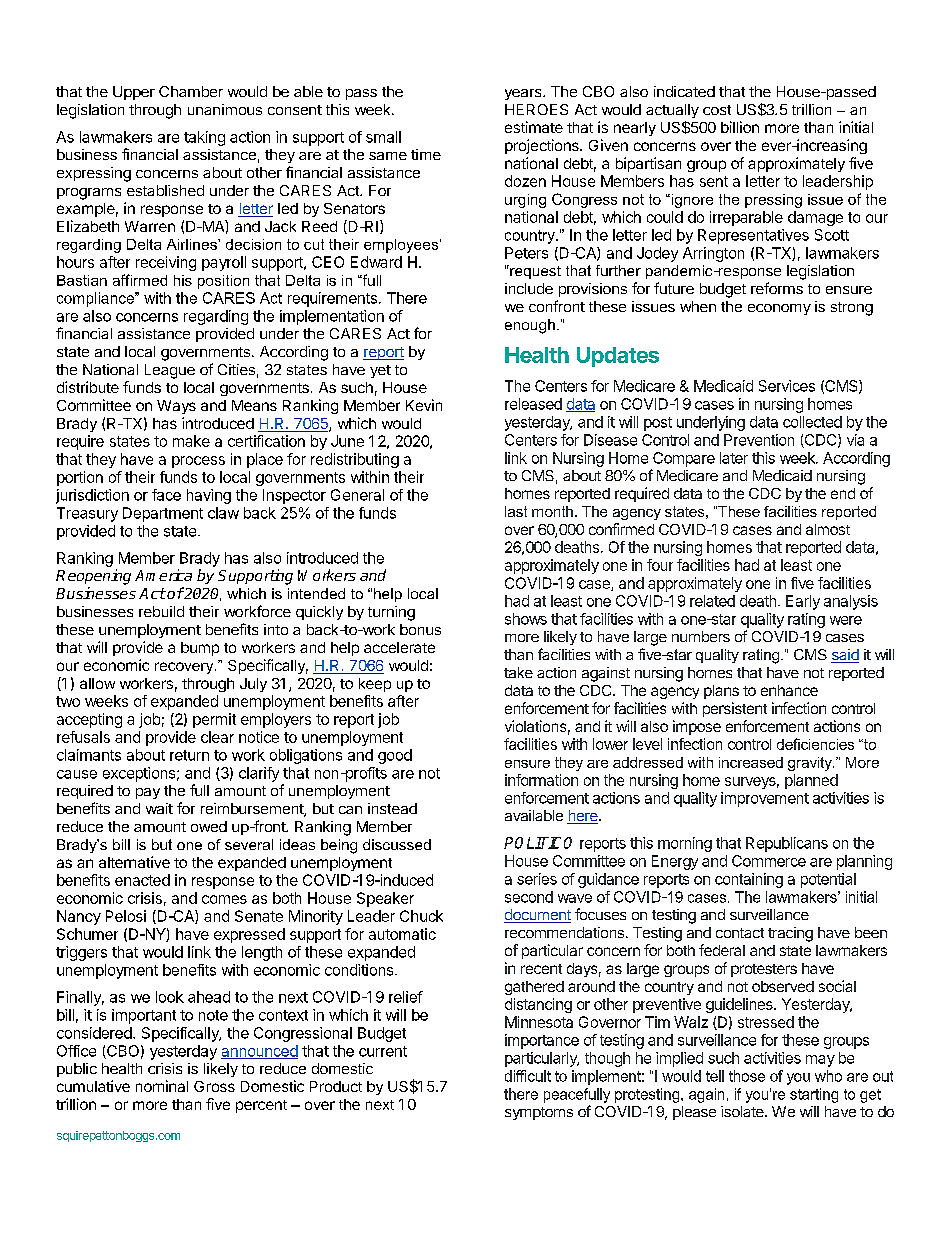  I want to click on shows, so click(526, 619).
